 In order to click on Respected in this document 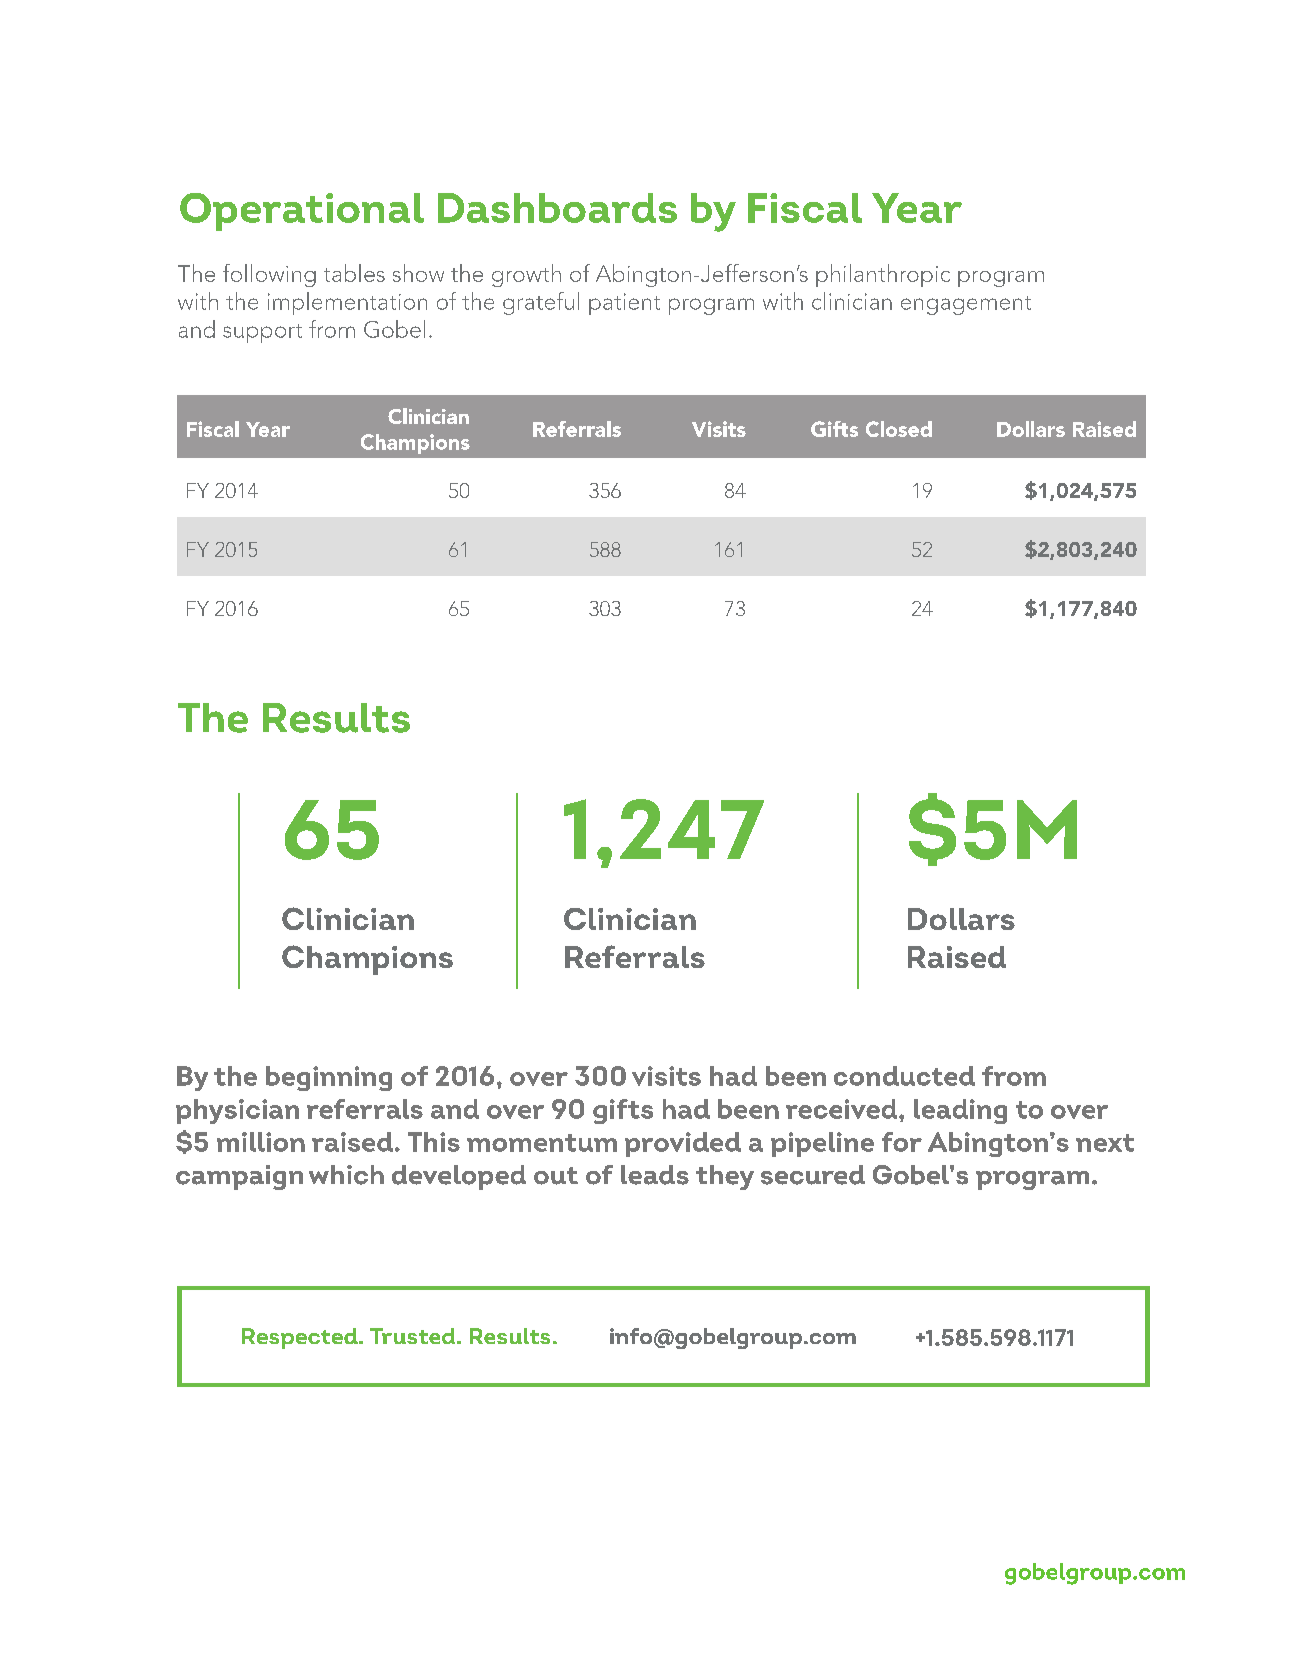, I will do `click(301, 1338)`.
